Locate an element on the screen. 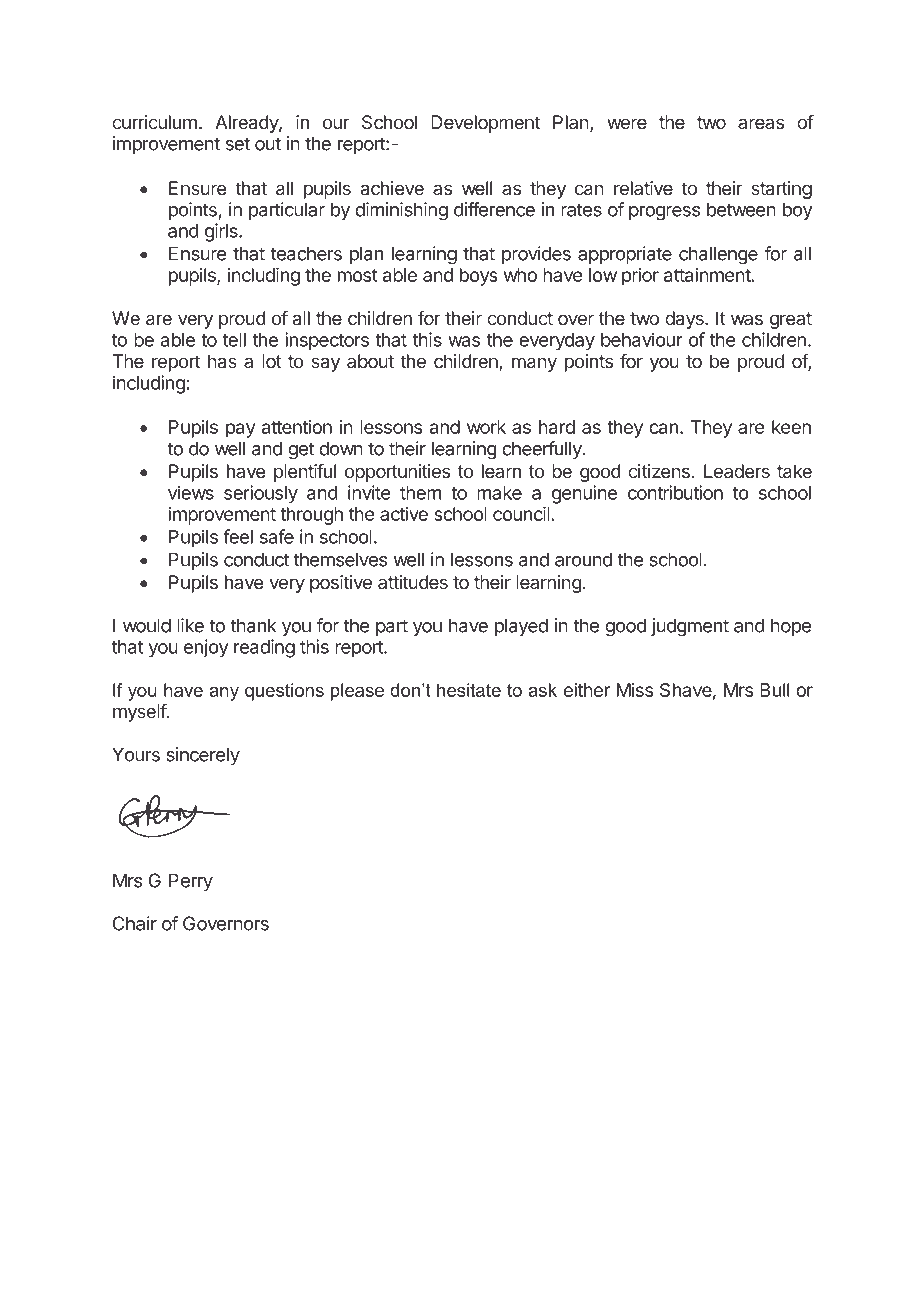 This screenshot has width=924, height=1308. Bull is located at coordinates (774, 690).
